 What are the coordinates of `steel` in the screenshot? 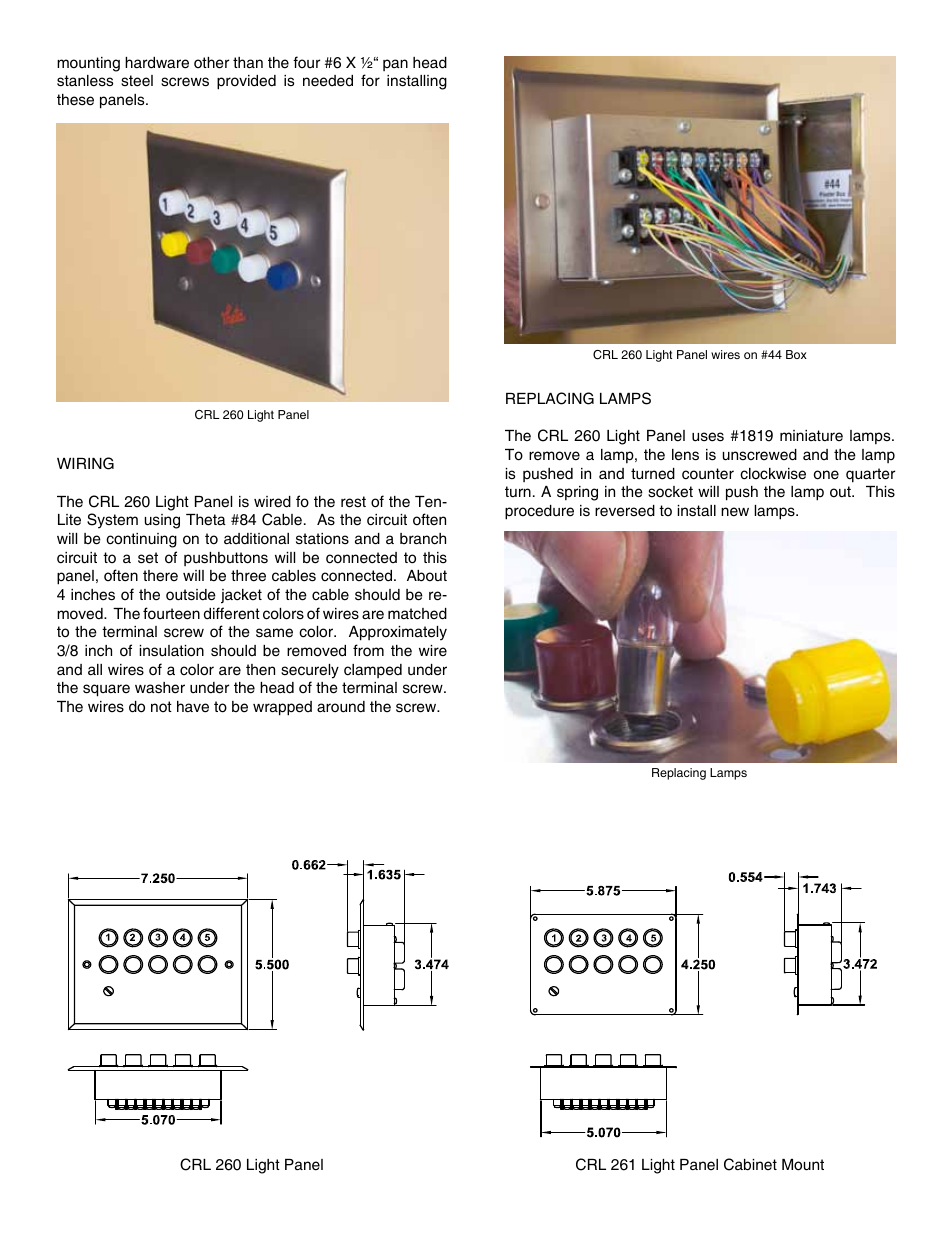 It's located at (137, 81).
